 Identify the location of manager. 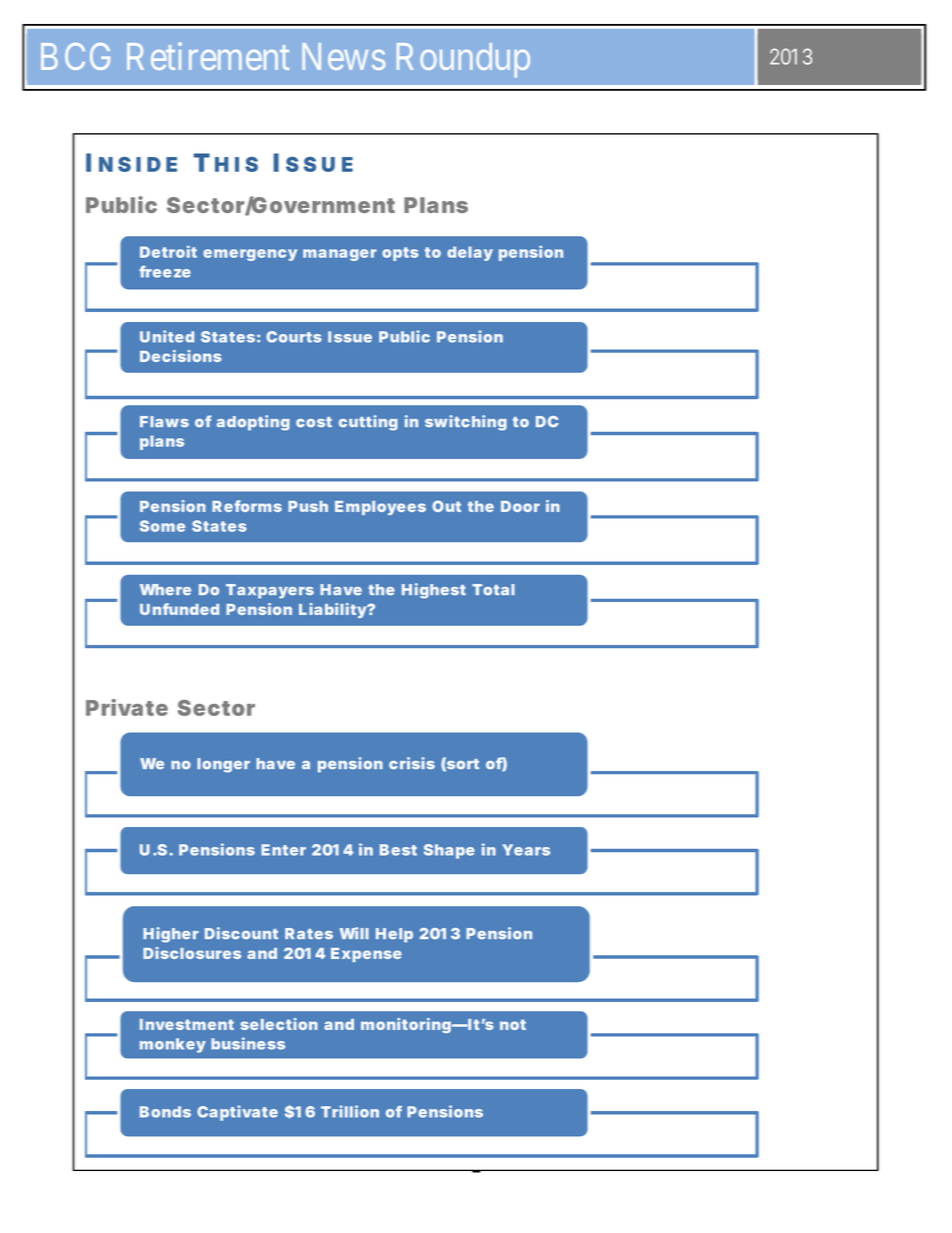
(340, 255).
